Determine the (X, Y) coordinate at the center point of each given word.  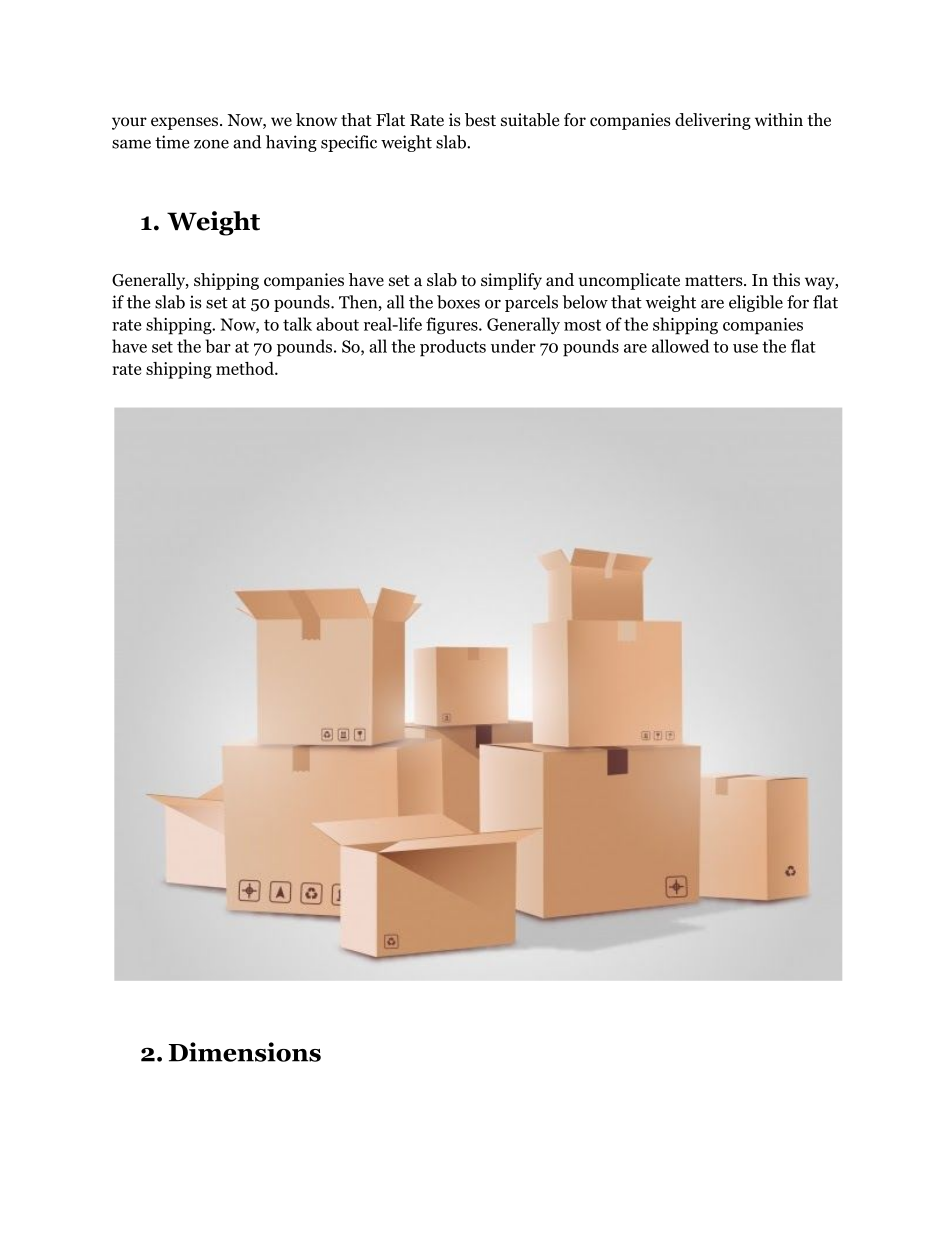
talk (297, 324)
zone (211, 144)
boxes (458, 302)
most (582, 325)
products (453, 348)
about (337, 324)
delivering (713, 121)
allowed (680, 346)
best (480, 120)
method (246, 368)
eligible (756, 303)
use (745, 348)
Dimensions (245, 1052)
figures (453, 325)
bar (218, 346)
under (513, 346)
